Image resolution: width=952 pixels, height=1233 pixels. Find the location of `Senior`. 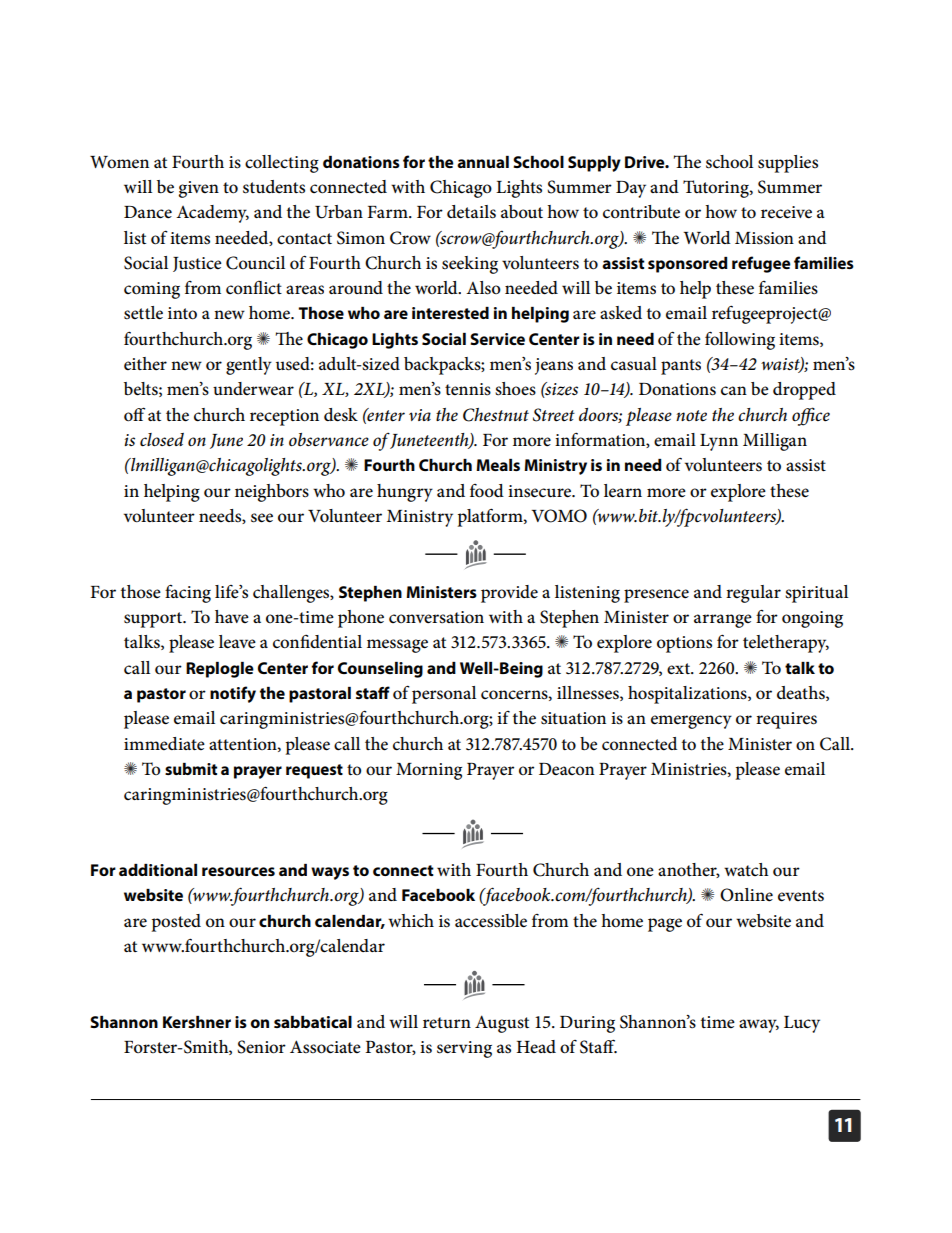

Senior is located at coordinates (261, 1047).
